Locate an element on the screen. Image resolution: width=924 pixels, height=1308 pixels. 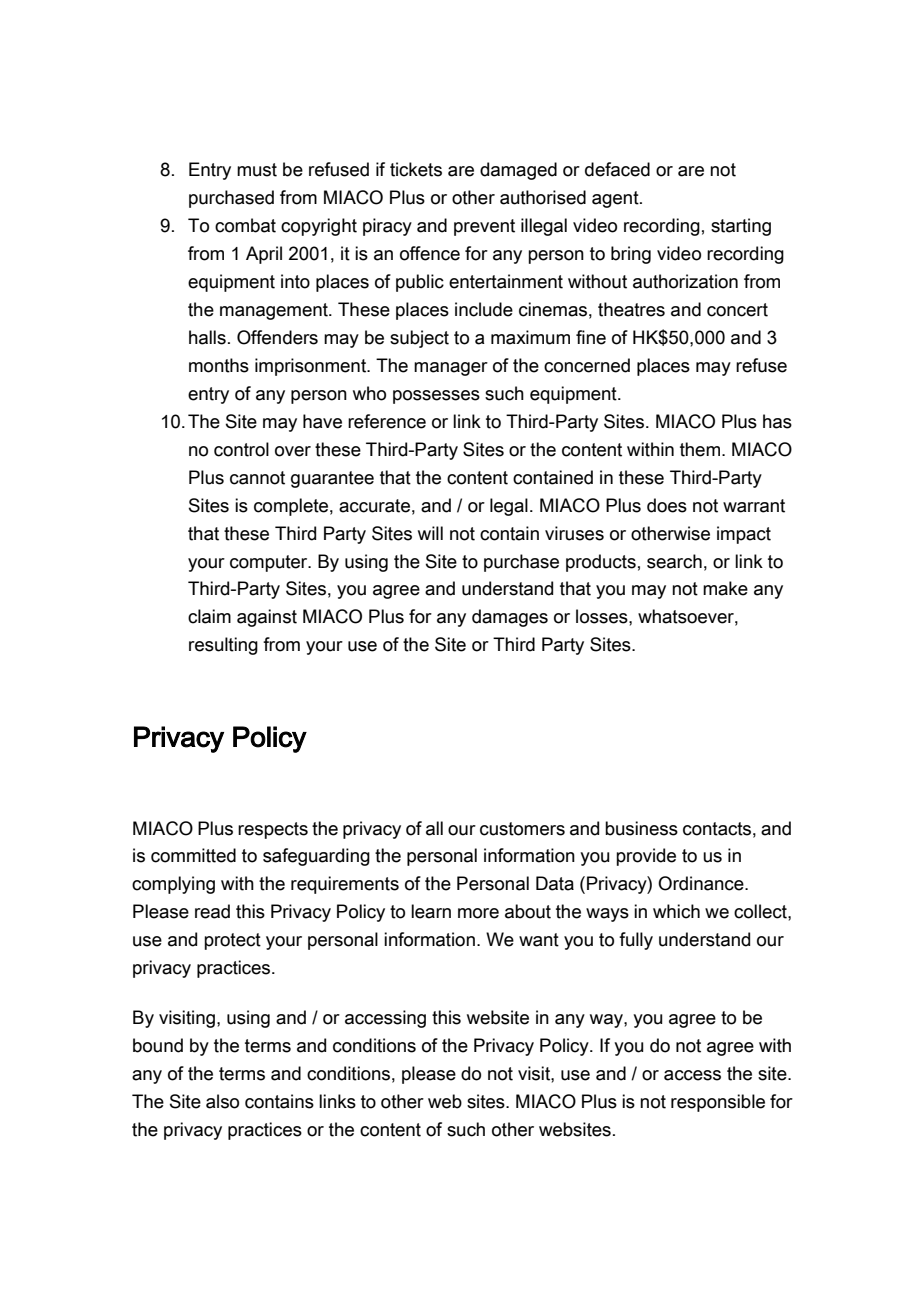
customers is located at coordinates (522, 829).
